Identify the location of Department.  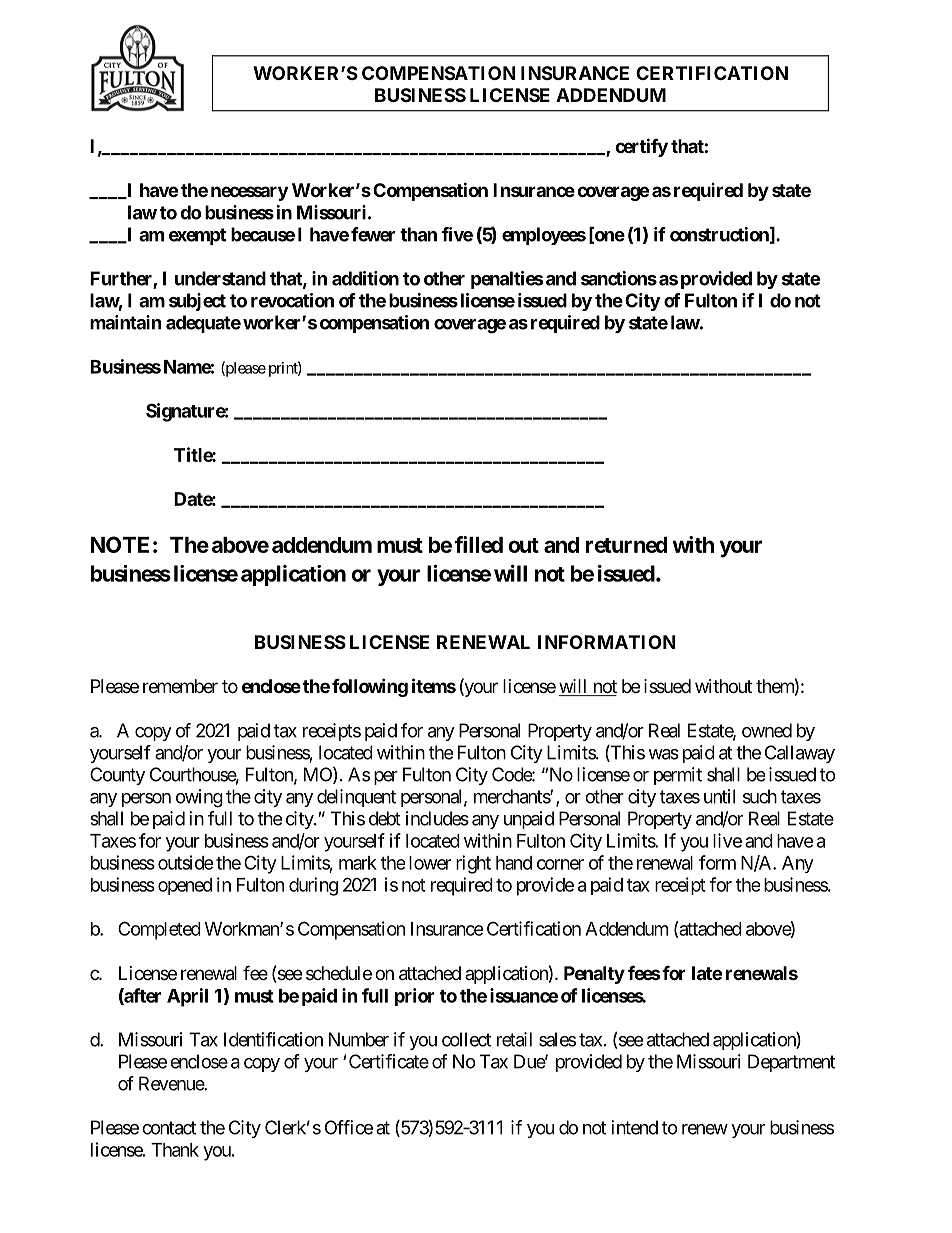
(791, 1063).
